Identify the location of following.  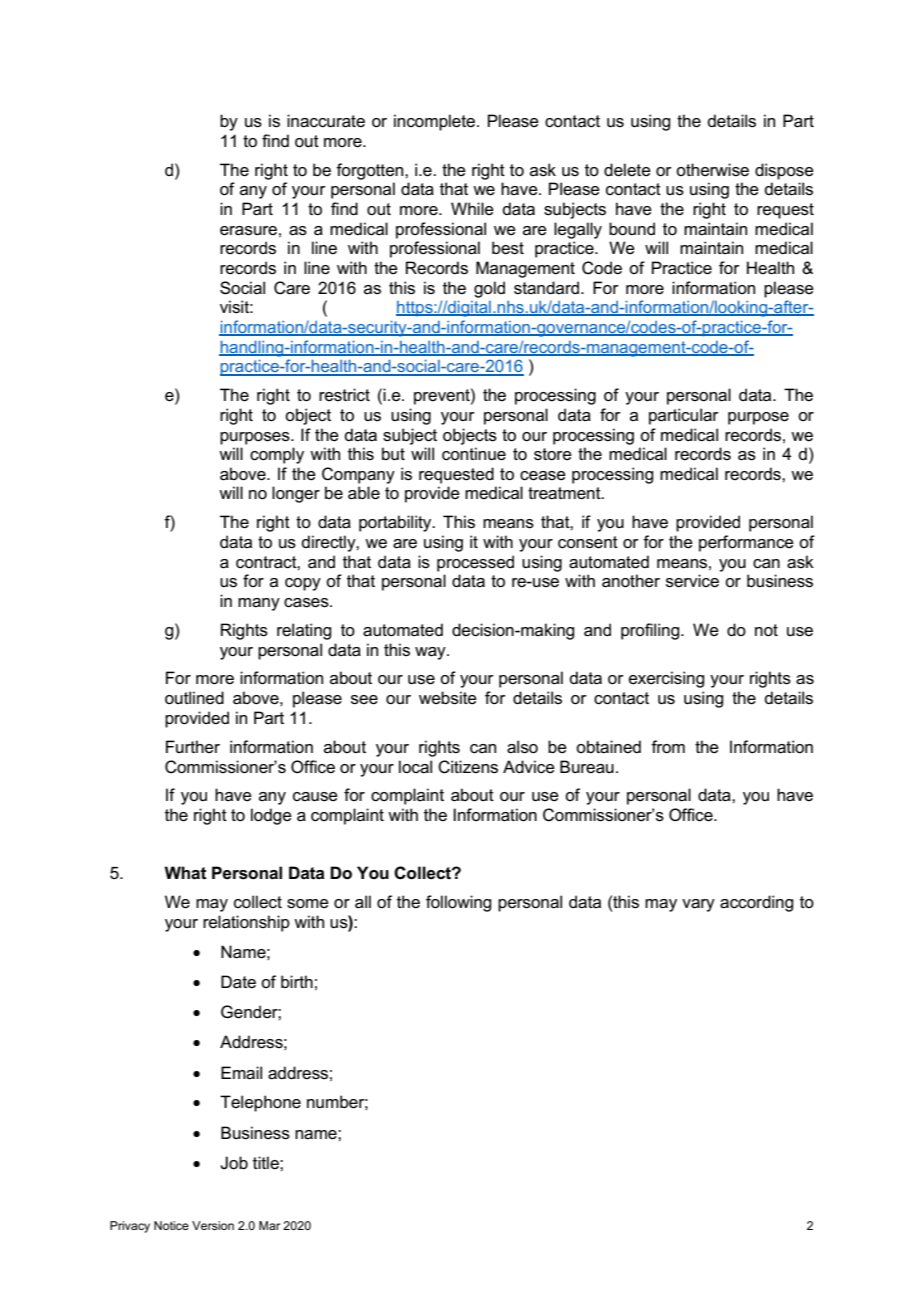
(458, 903).
